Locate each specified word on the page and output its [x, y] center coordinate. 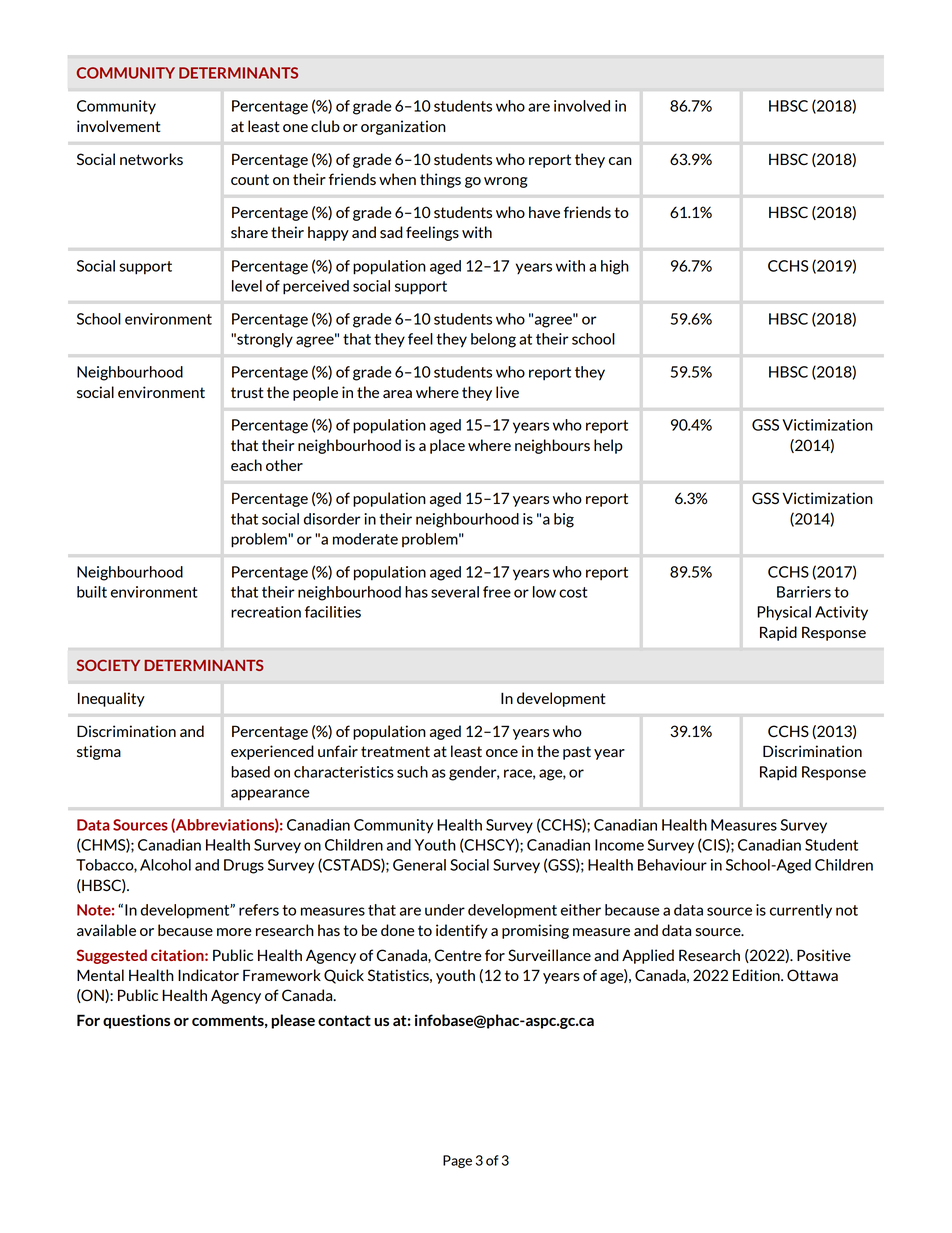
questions [136, 1021]
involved [582, 106]
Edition [757, 975]
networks [151, 159]
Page [457, 1161]
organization [403, 127]
